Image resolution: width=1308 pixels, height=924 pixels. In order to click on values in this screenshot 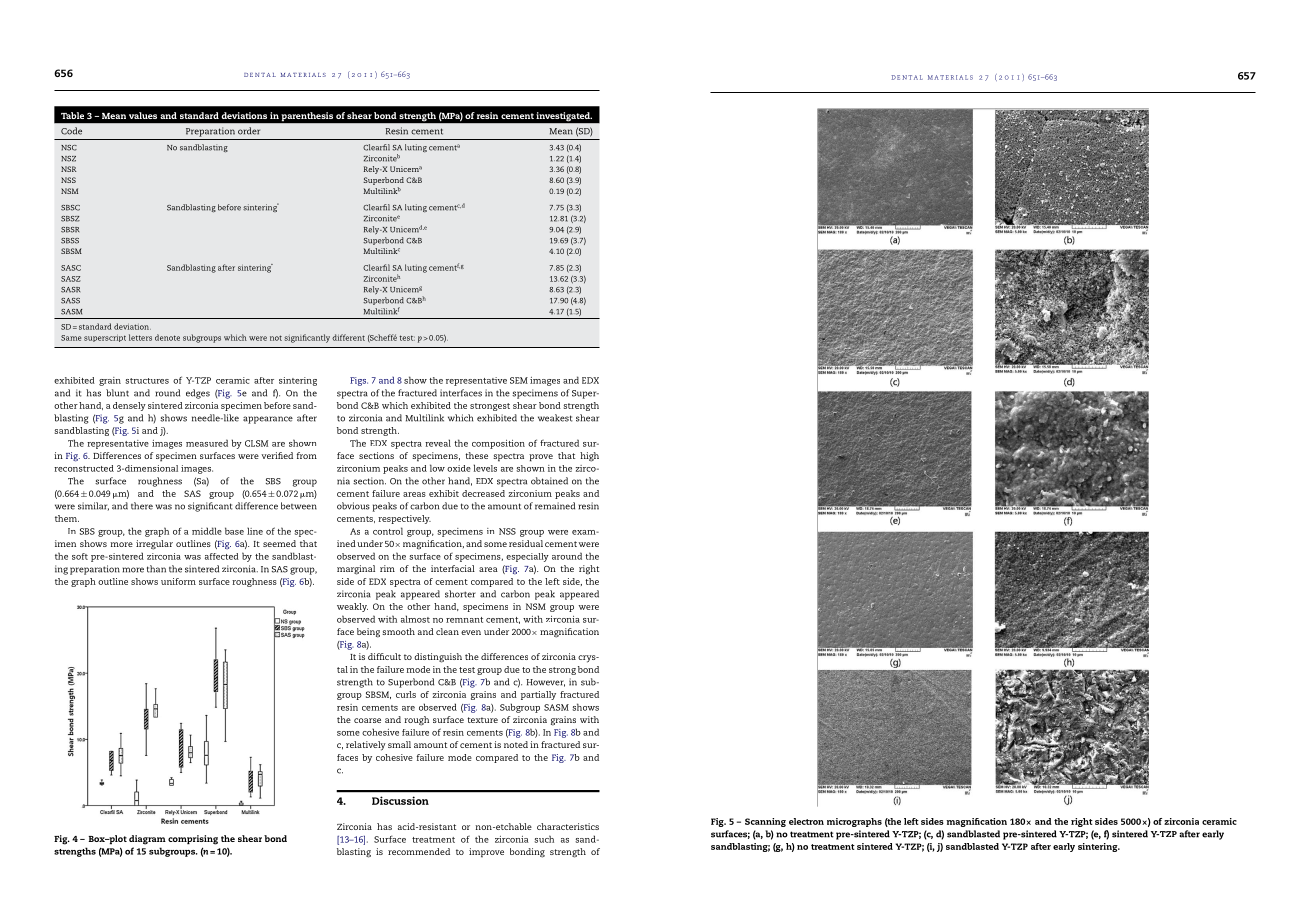, I will do `click(143, 115)`.
